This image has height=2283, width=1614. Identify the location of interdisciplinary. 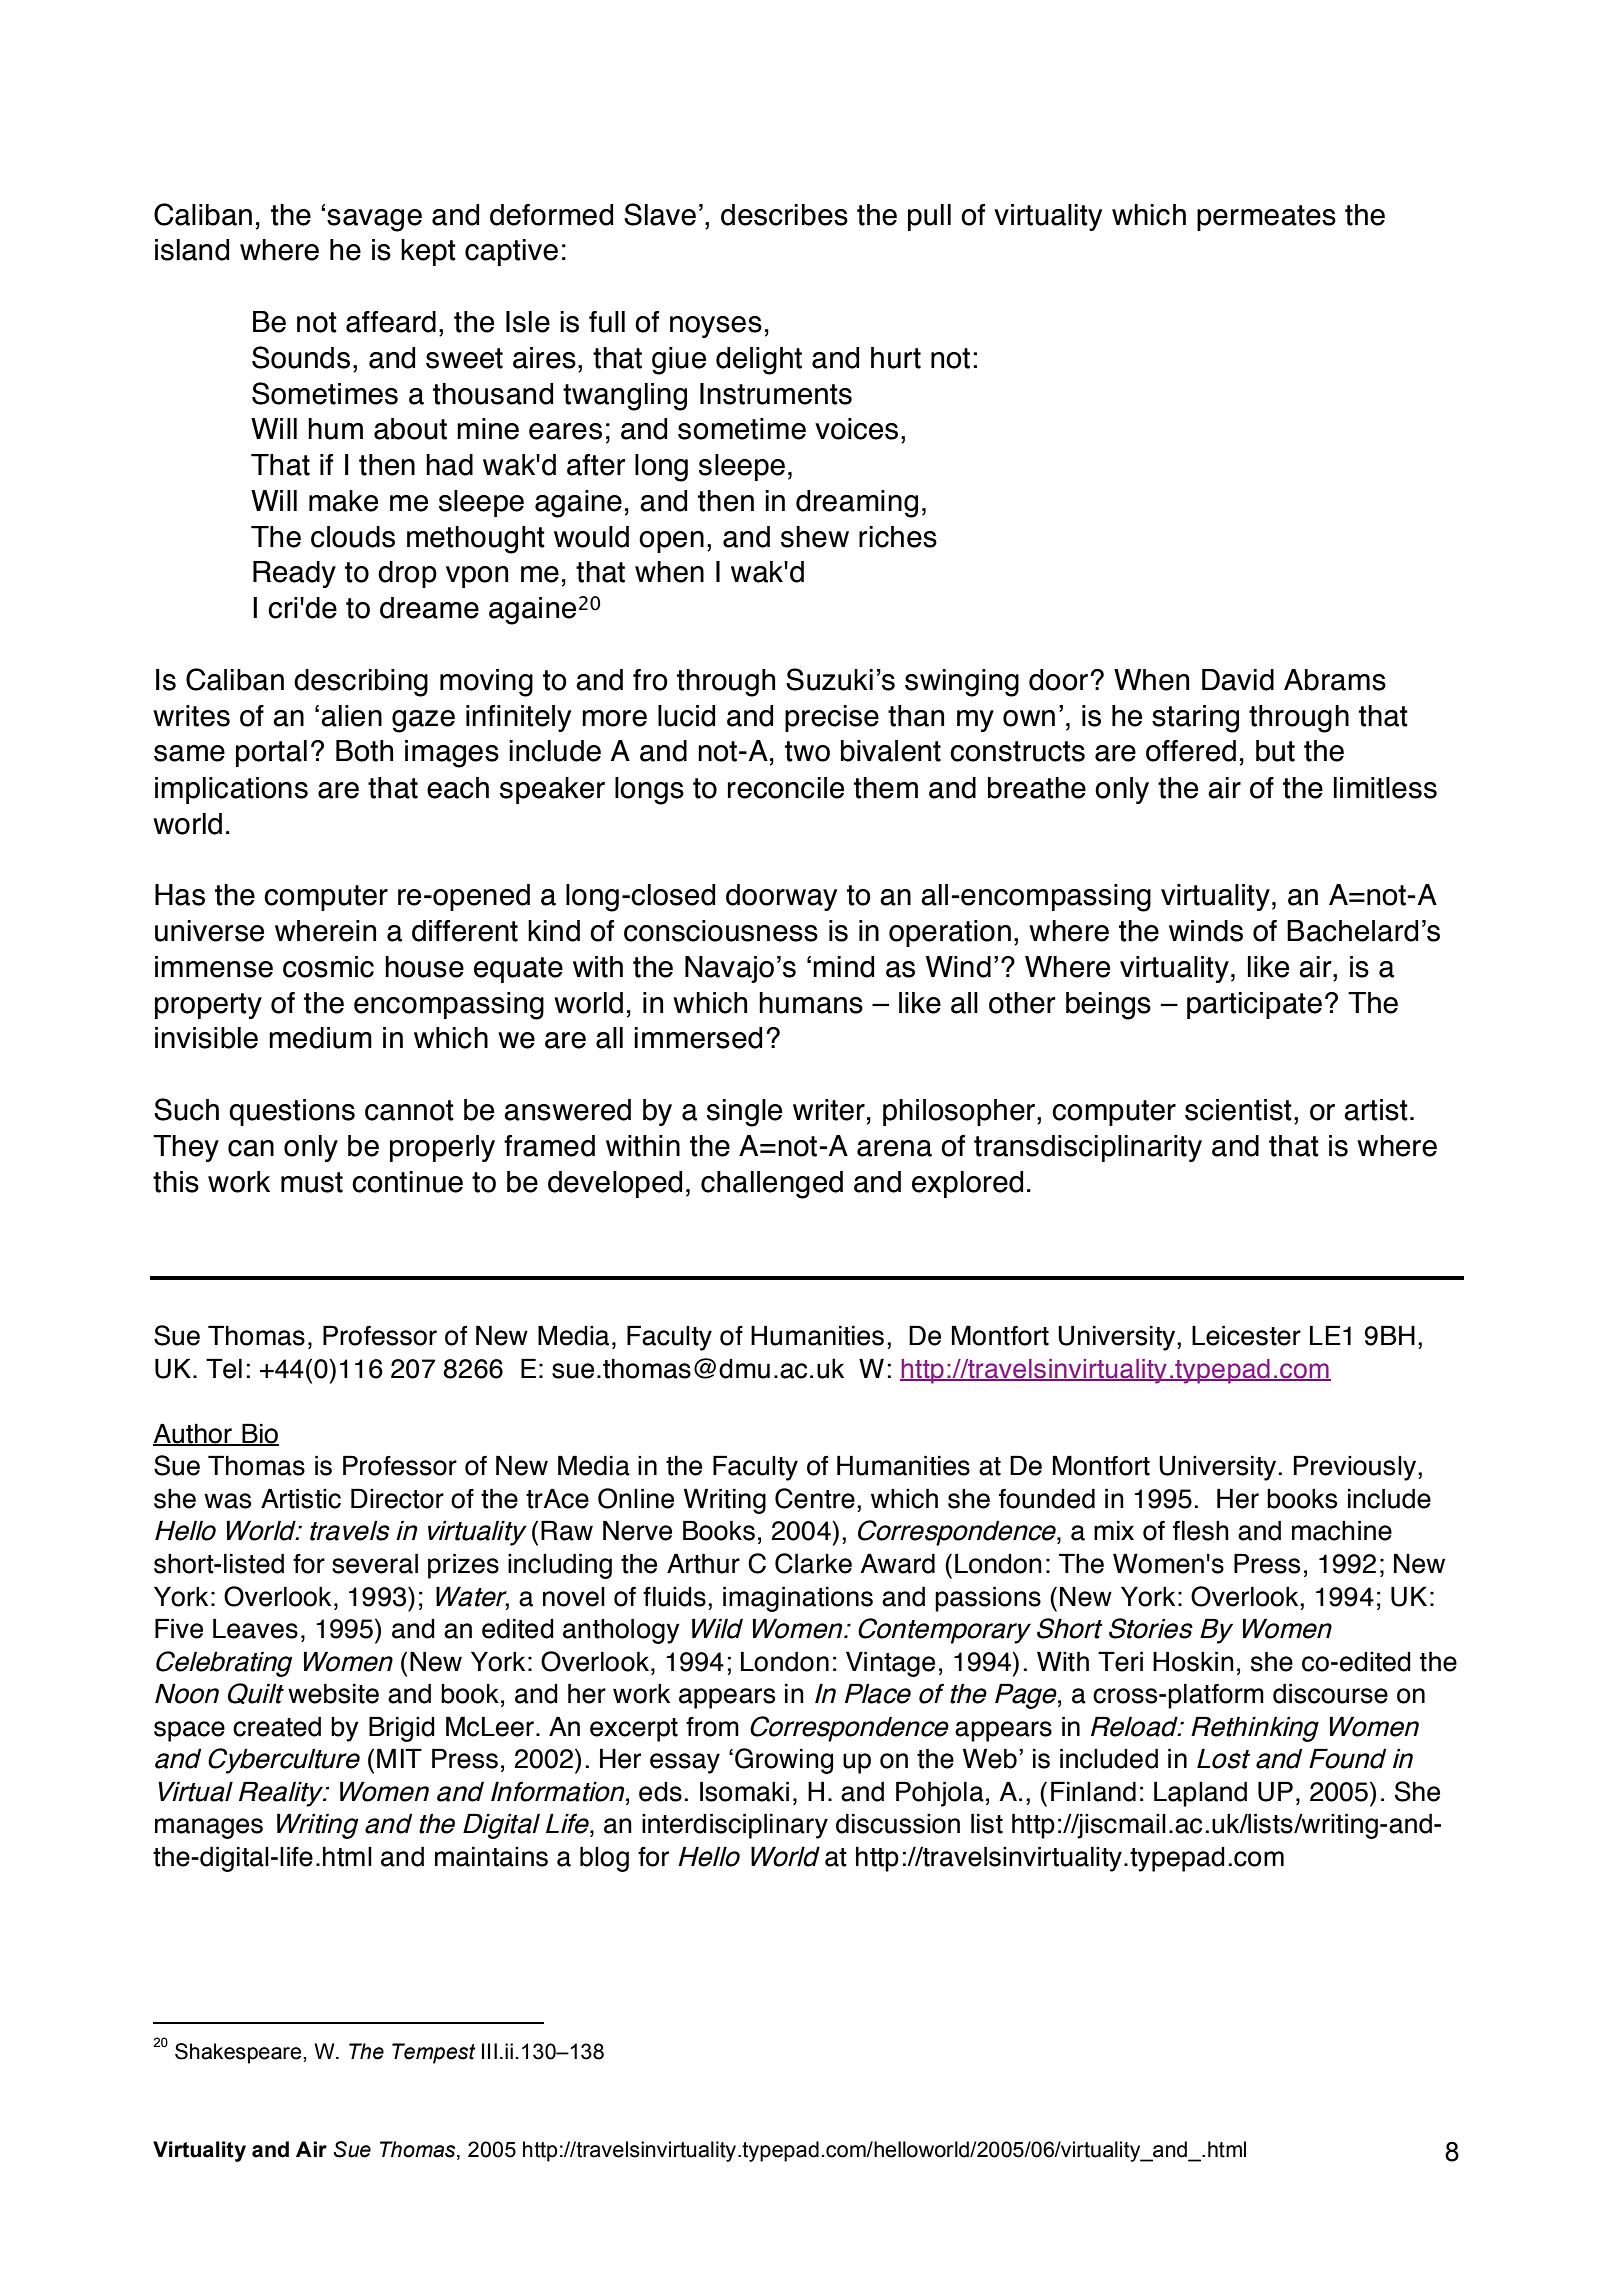
(735, 1826).
